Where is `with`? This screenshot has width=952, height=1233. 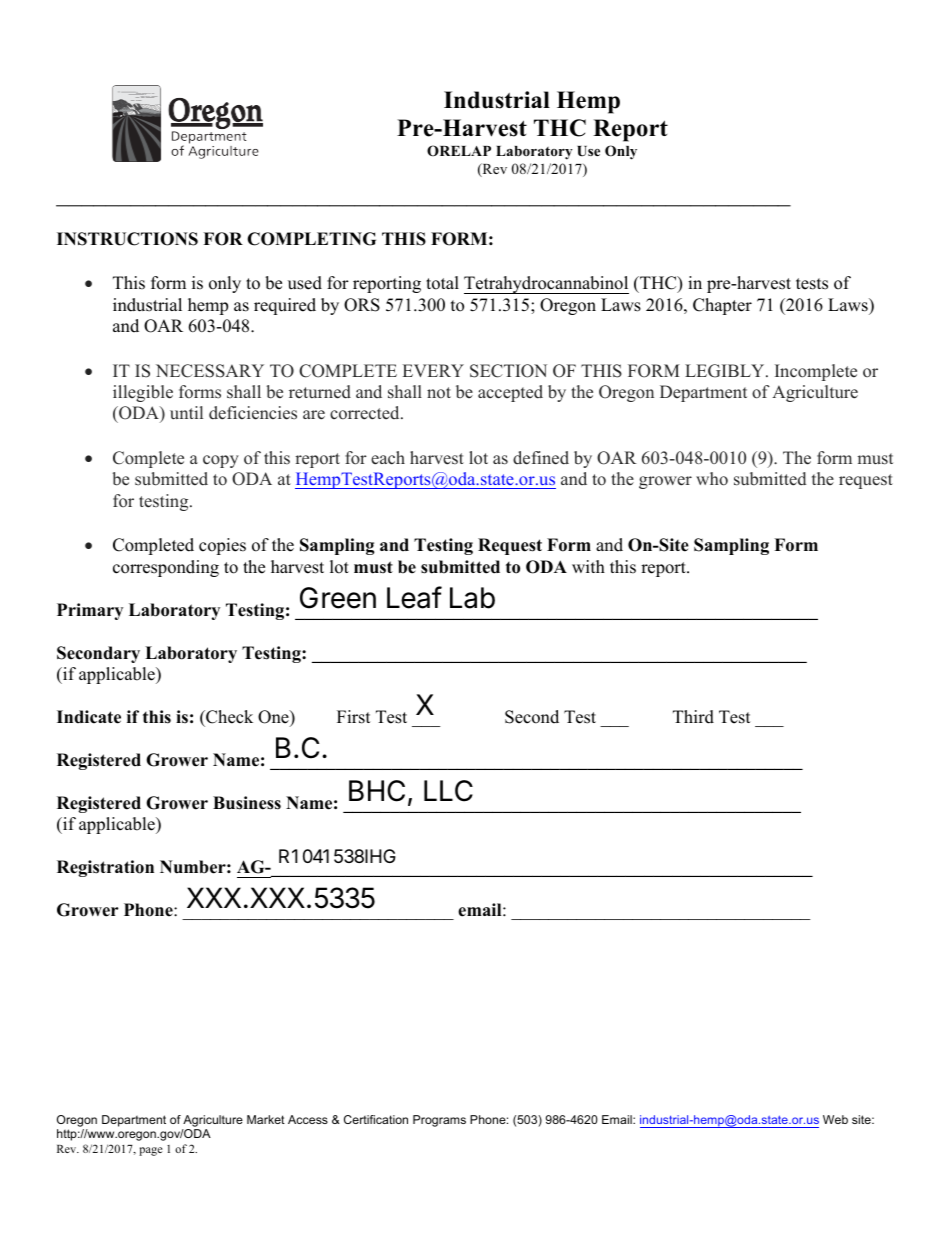 with is located at coordinates (588, 566).
